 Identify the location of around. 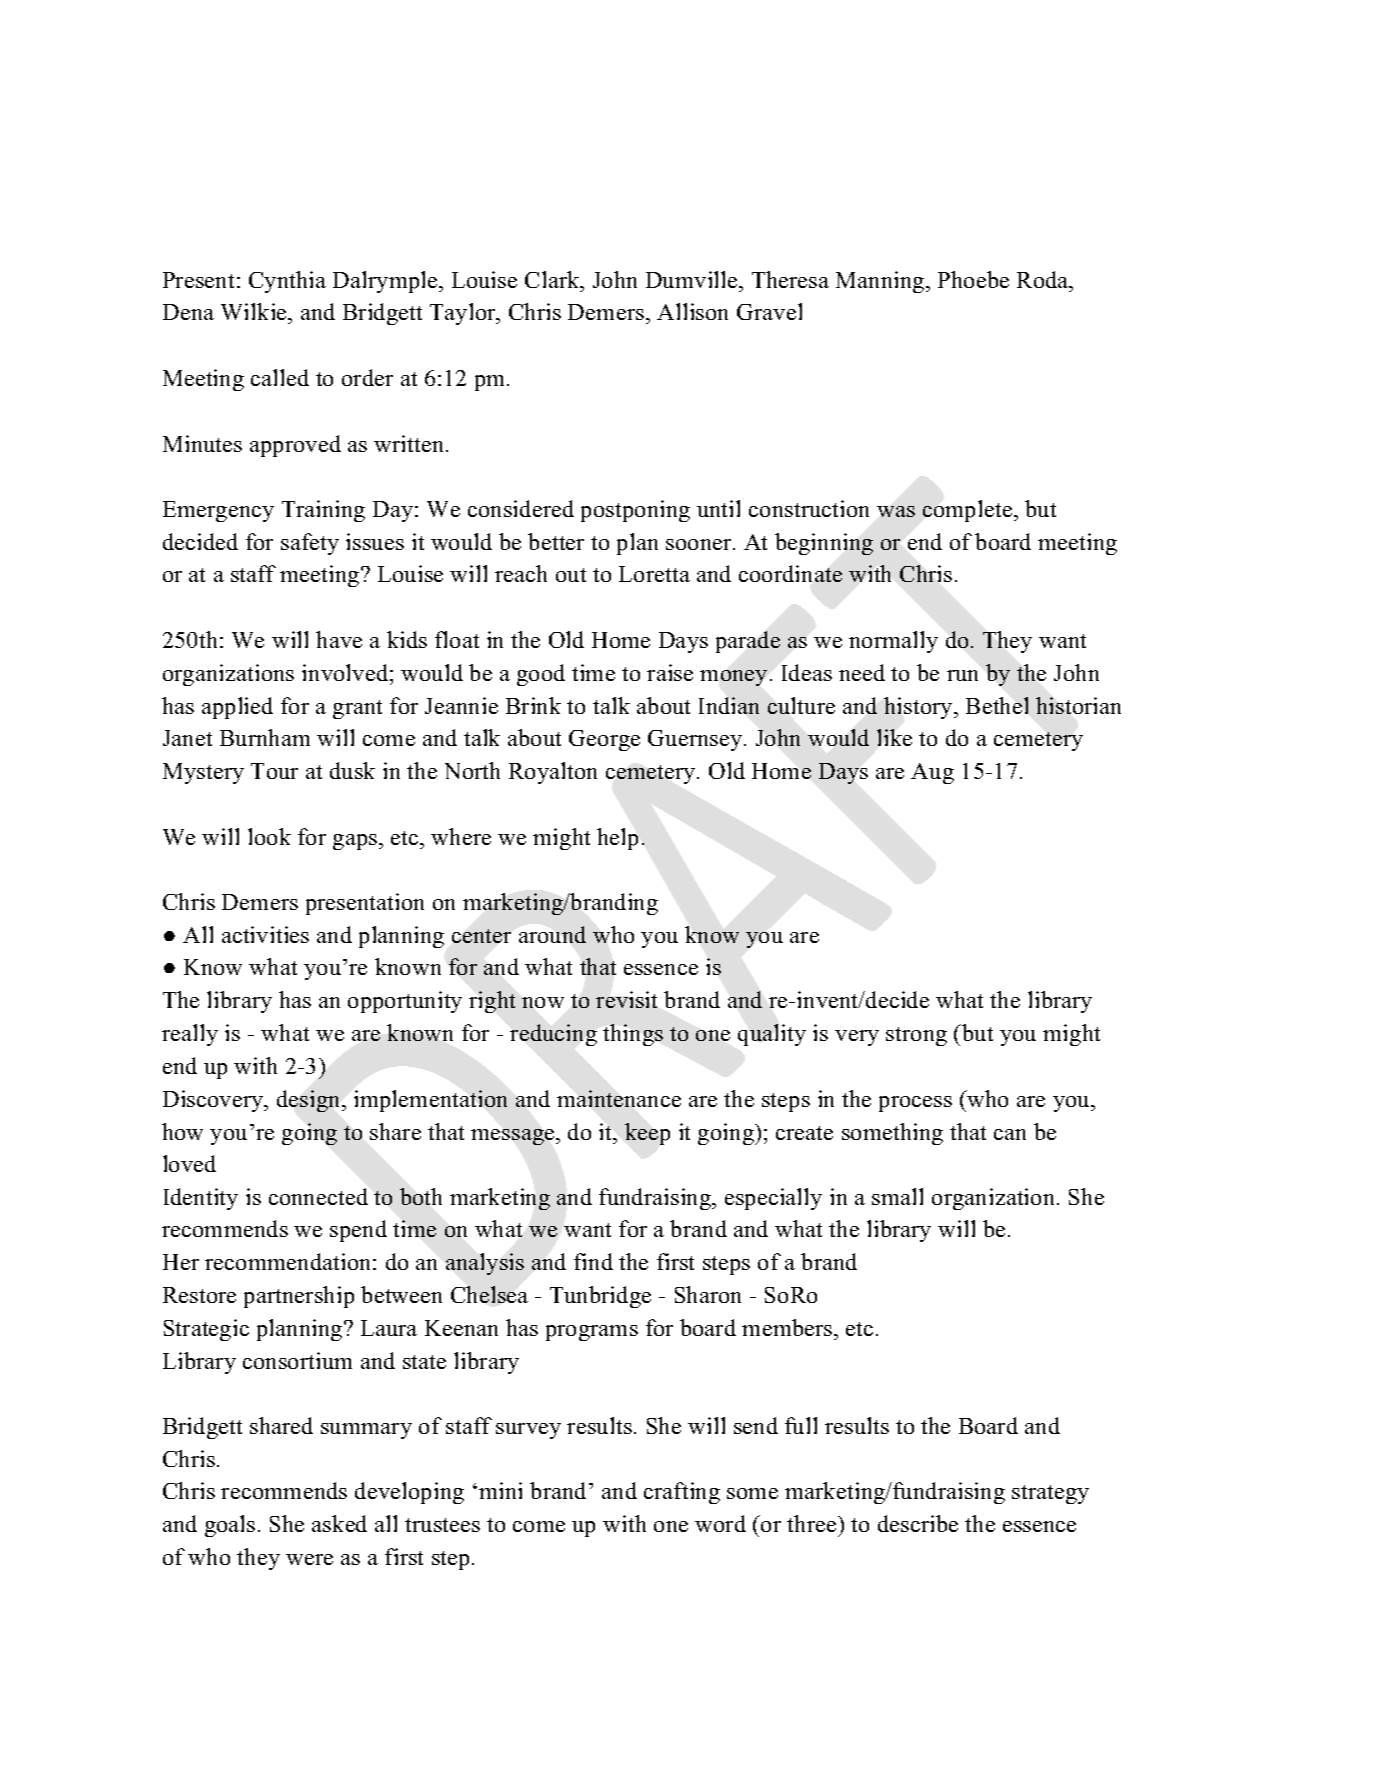
(552, 934).
